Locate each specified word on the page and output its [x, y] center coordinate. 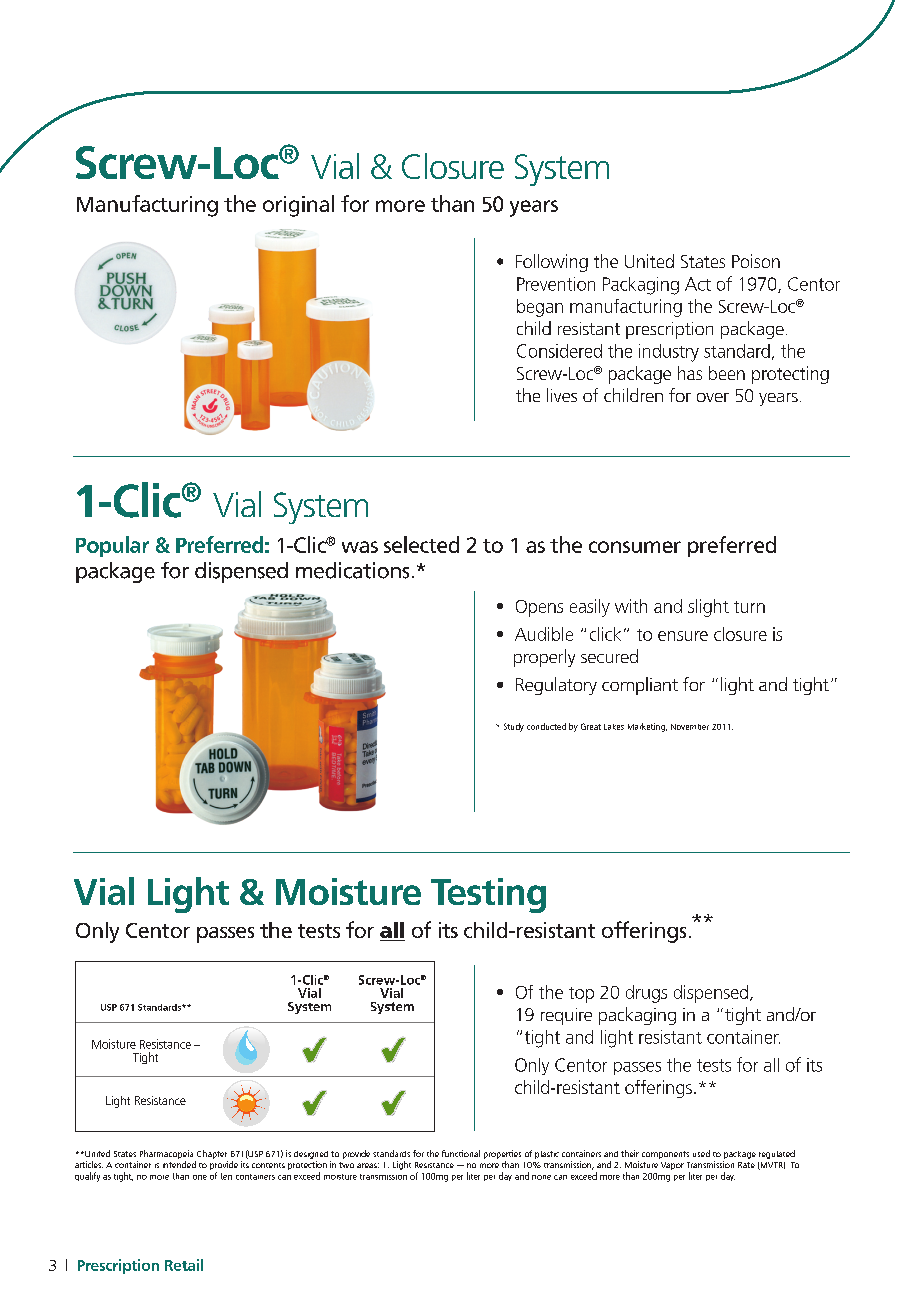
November [690, 727]
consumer [635, 547]
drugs [646, 994]
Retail [184, 1265]
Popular [112, 546]
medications [352, 570]
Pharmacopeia [165, 1156]
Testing [488, 895]
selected [421, 544]
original [298, 206]
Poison [756, 261]
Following [552, 263]
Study [514, 727]
